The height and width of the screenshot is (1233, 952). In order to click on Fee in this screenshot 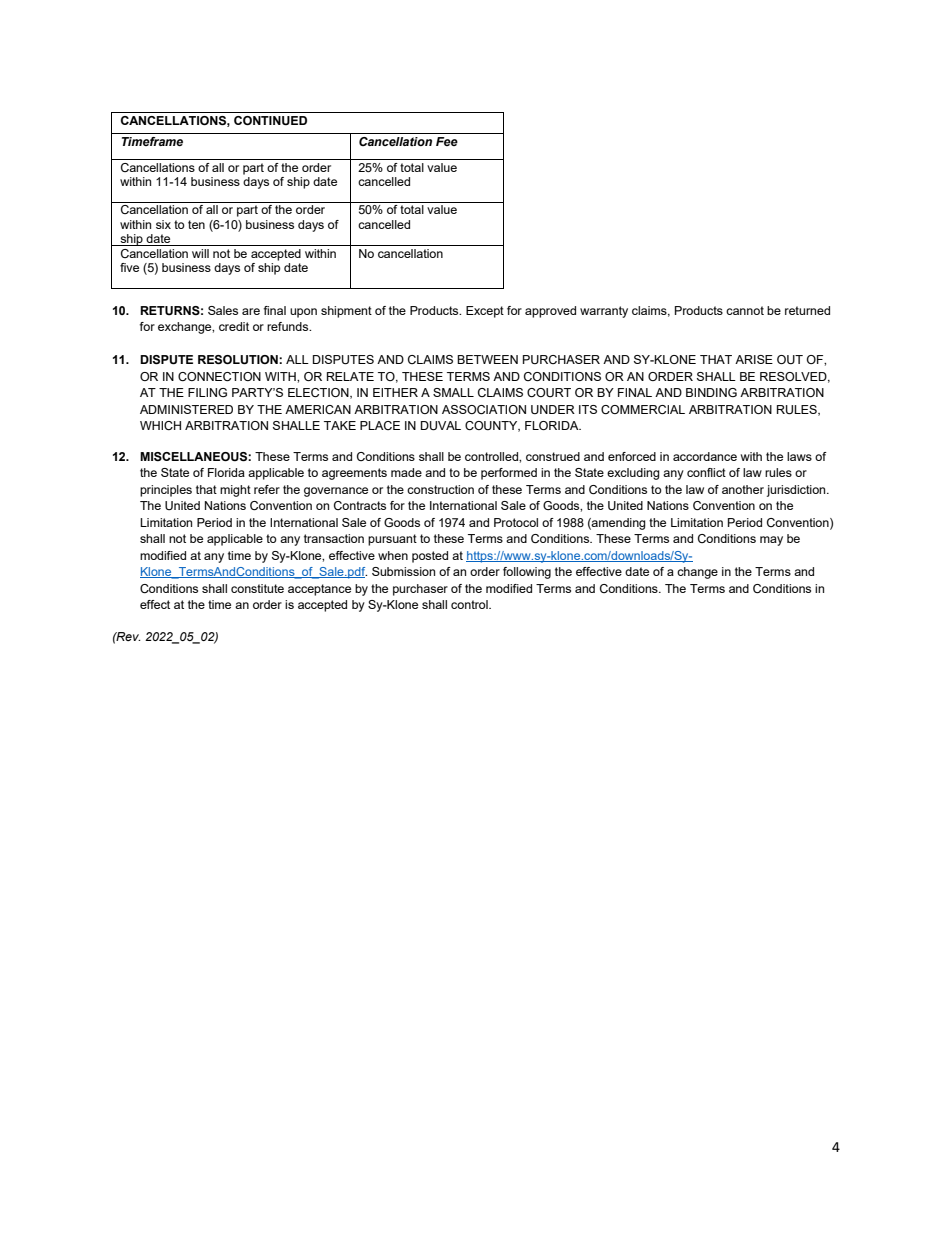, I will do `click(447, 141)`.
